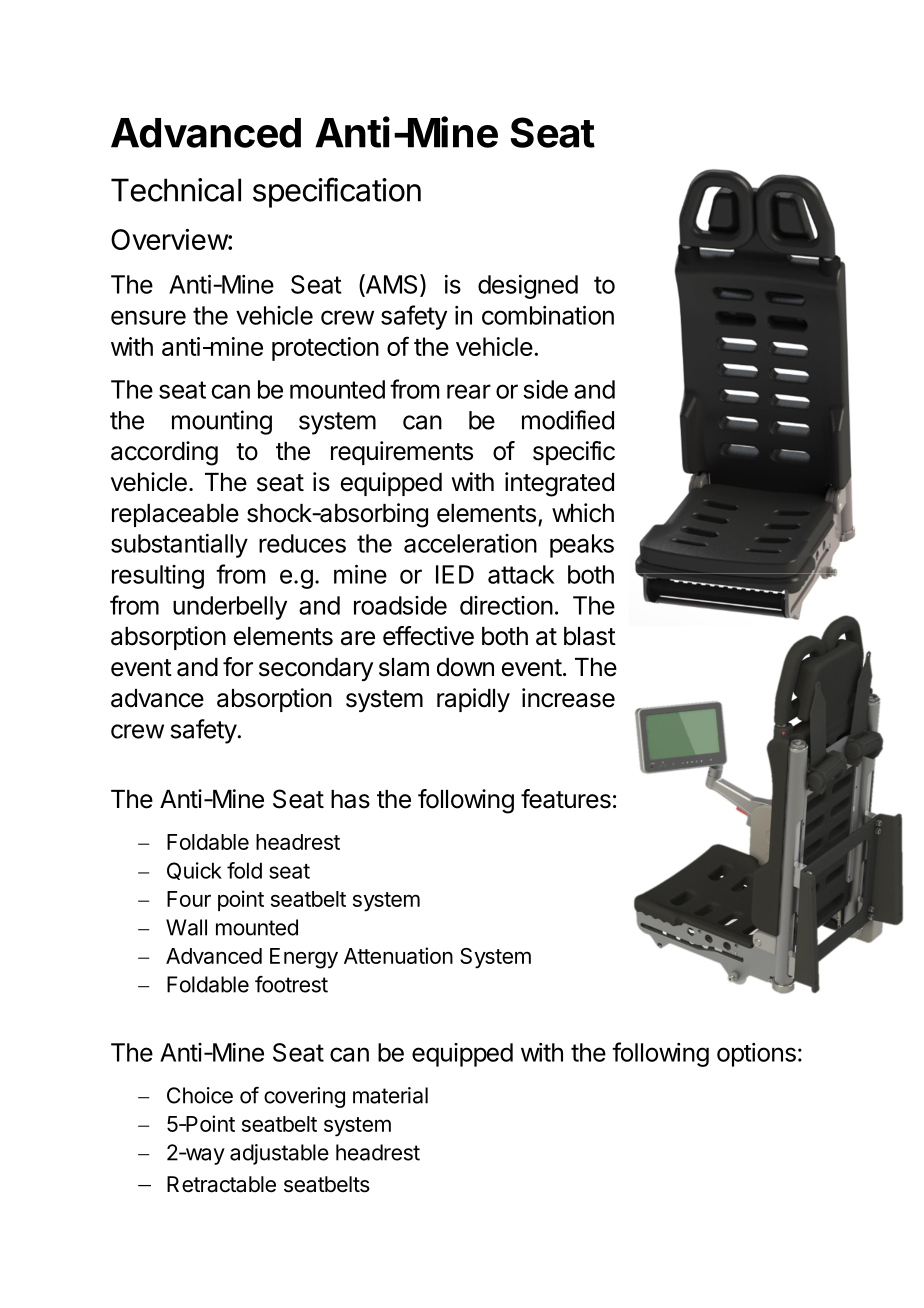 The height and width of the screenshot is (1308, 924). Describe the element at coordinates (390, 1095) in the screenshot. I see `material` at that location.
